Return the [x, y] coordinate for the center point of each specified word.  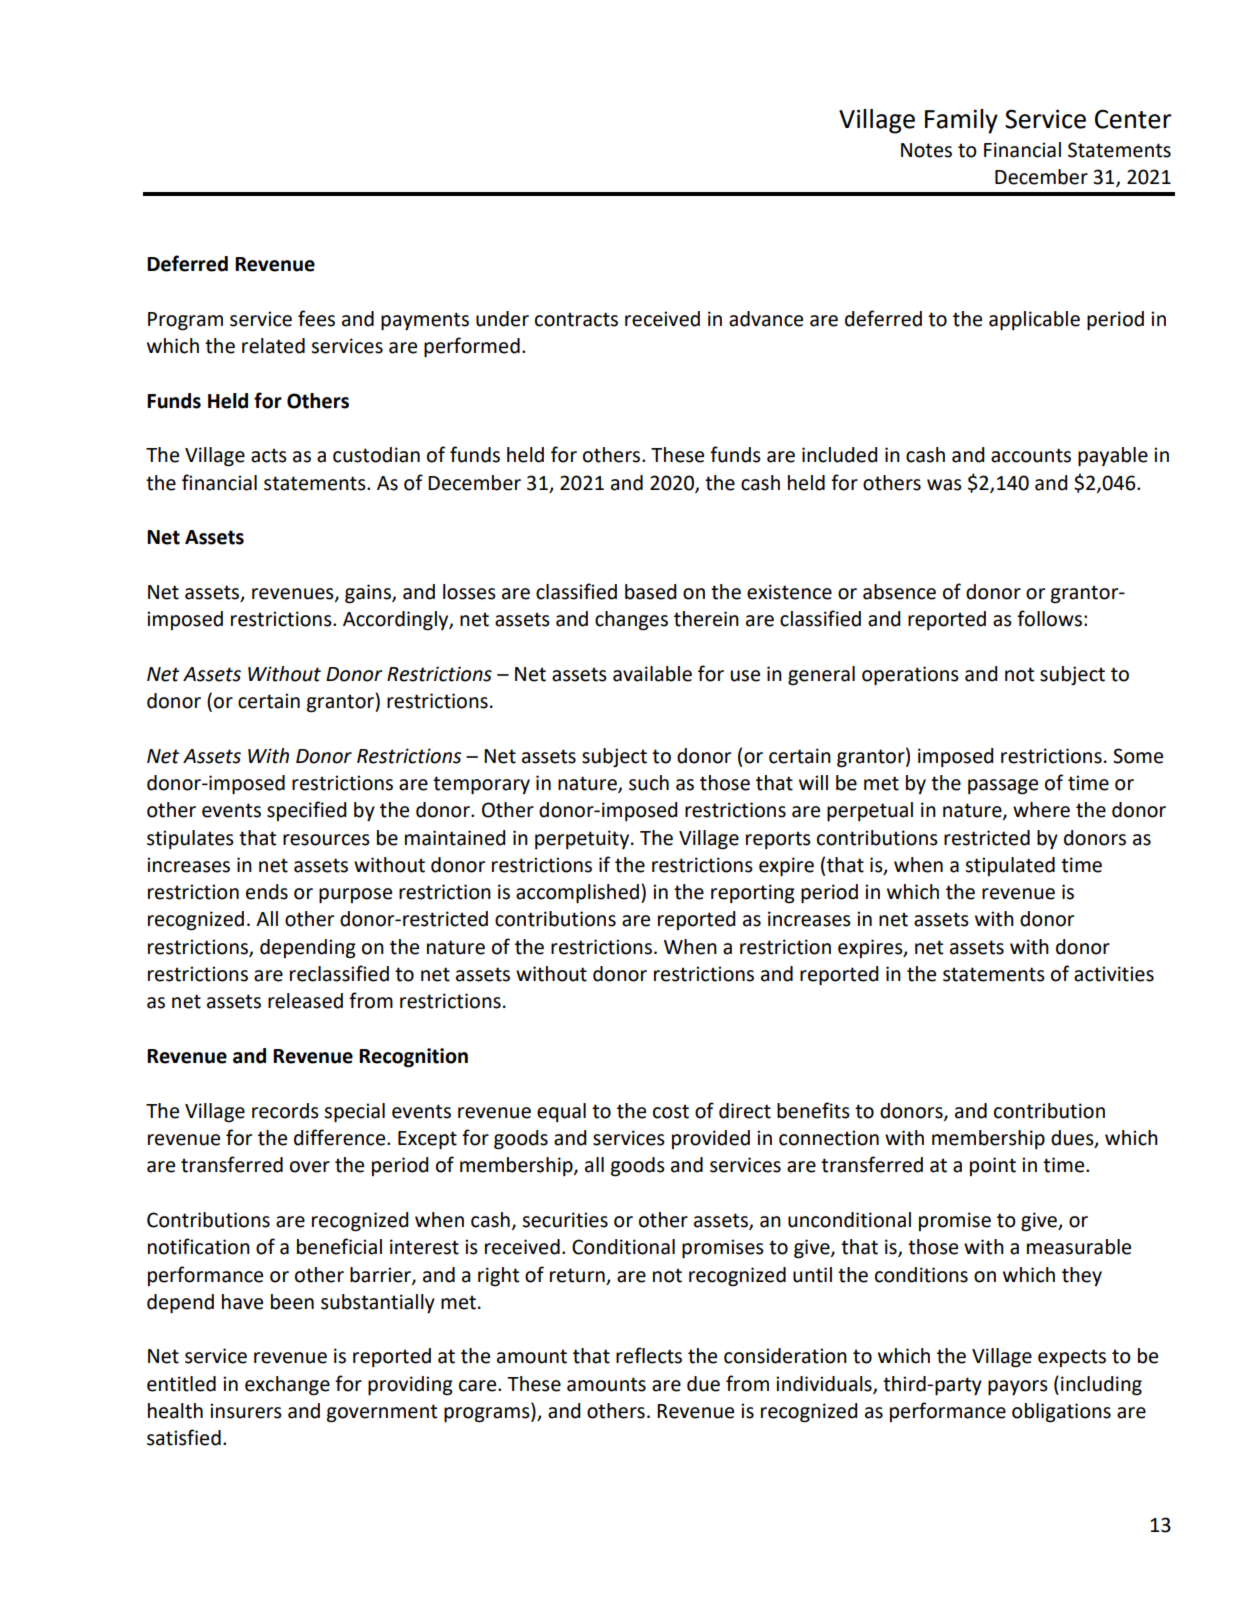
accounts [1031, 455]
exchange [287, 1386]
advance [766, 319]
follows [1049, 618]
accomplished [577, 893]
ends [267, 892]
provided [711, 1139]
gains [369, 594]
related [273, 346]
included [840, 455]
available [652, 674]
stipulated [1010, 866]
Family [961, 121]
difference [341, 1137]
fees [316, 318]
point [993, 1166]
